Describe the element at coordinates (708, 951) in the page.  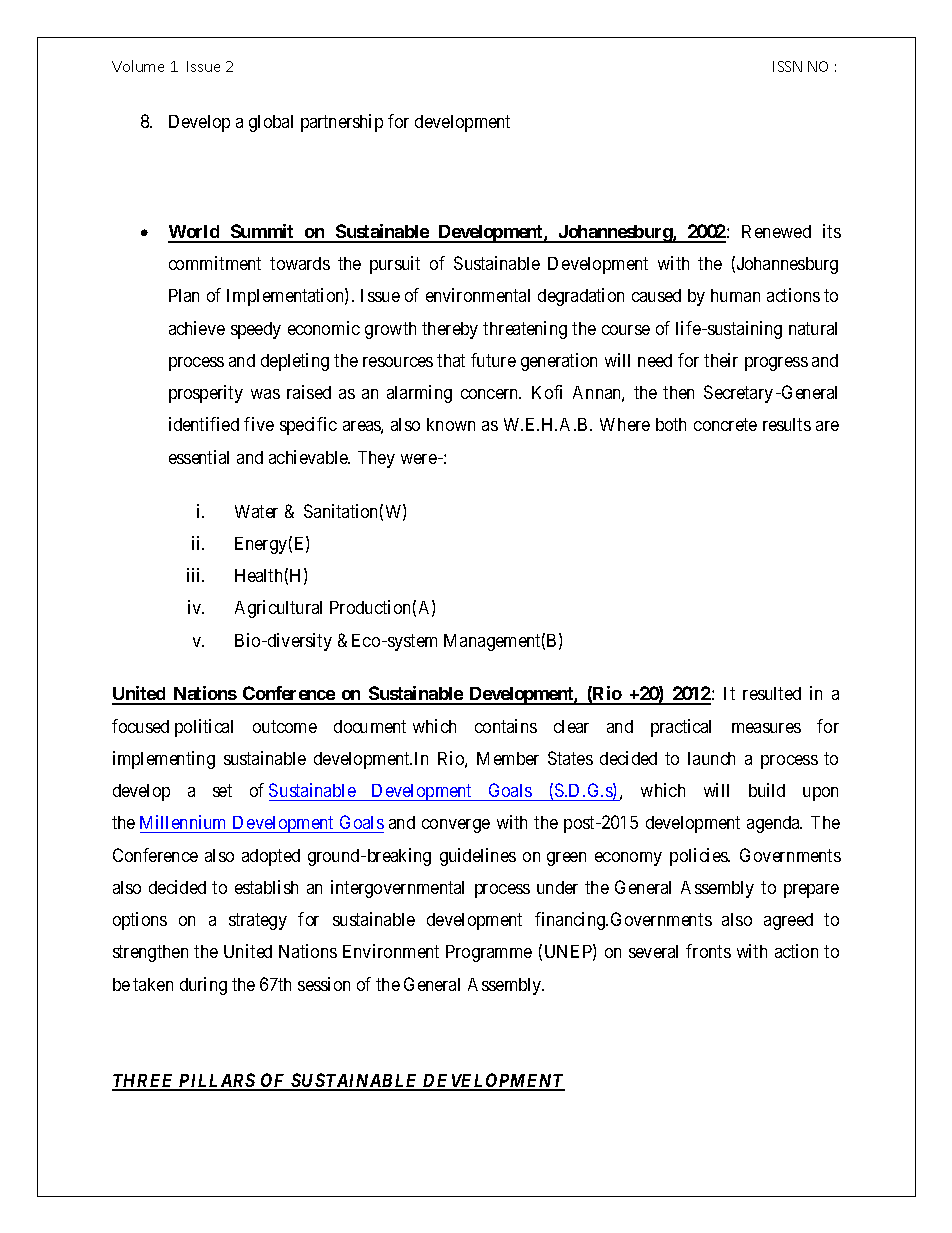
I see `fronts` at that location.
